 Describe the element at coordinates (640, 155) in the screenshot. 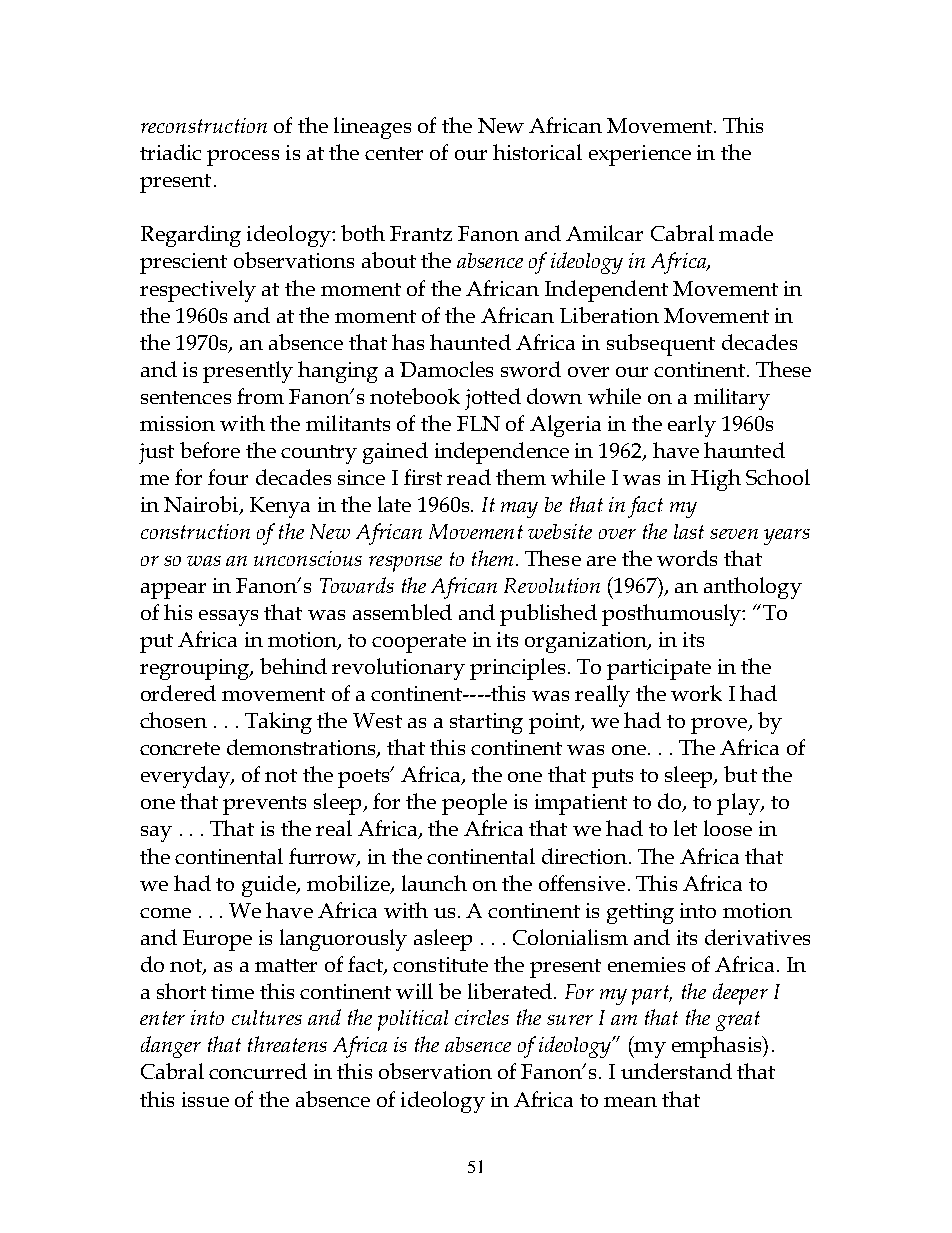

I see `experience` at that location.
